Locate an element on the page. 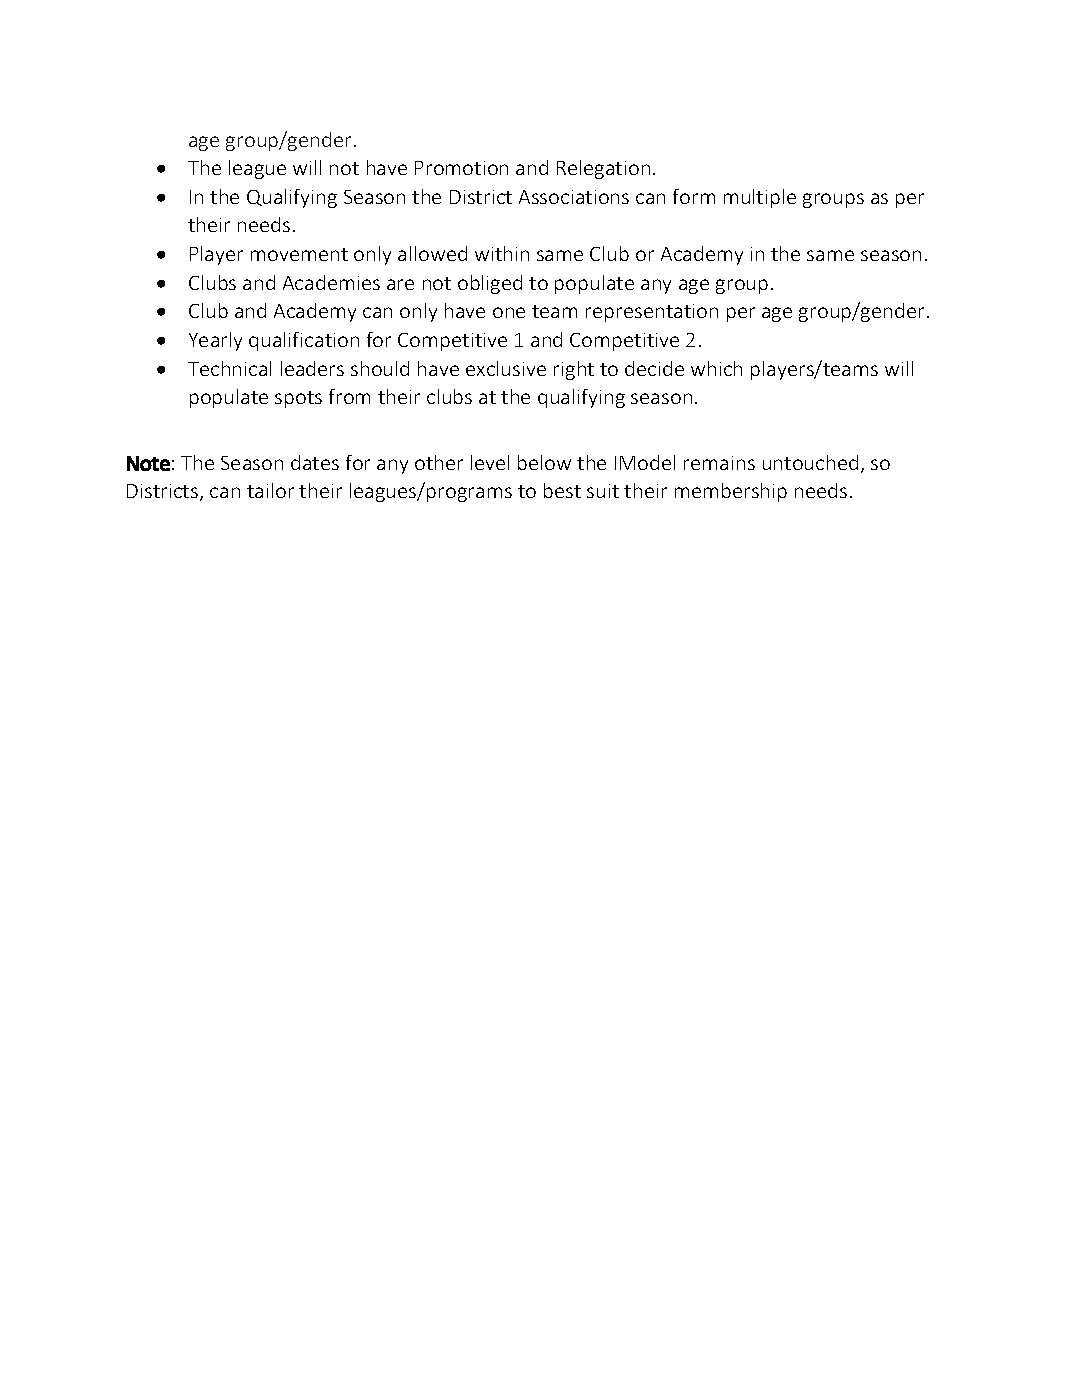 The width and height of the image is (1067, 1381). Academies is located at coordinates (331, 282).
